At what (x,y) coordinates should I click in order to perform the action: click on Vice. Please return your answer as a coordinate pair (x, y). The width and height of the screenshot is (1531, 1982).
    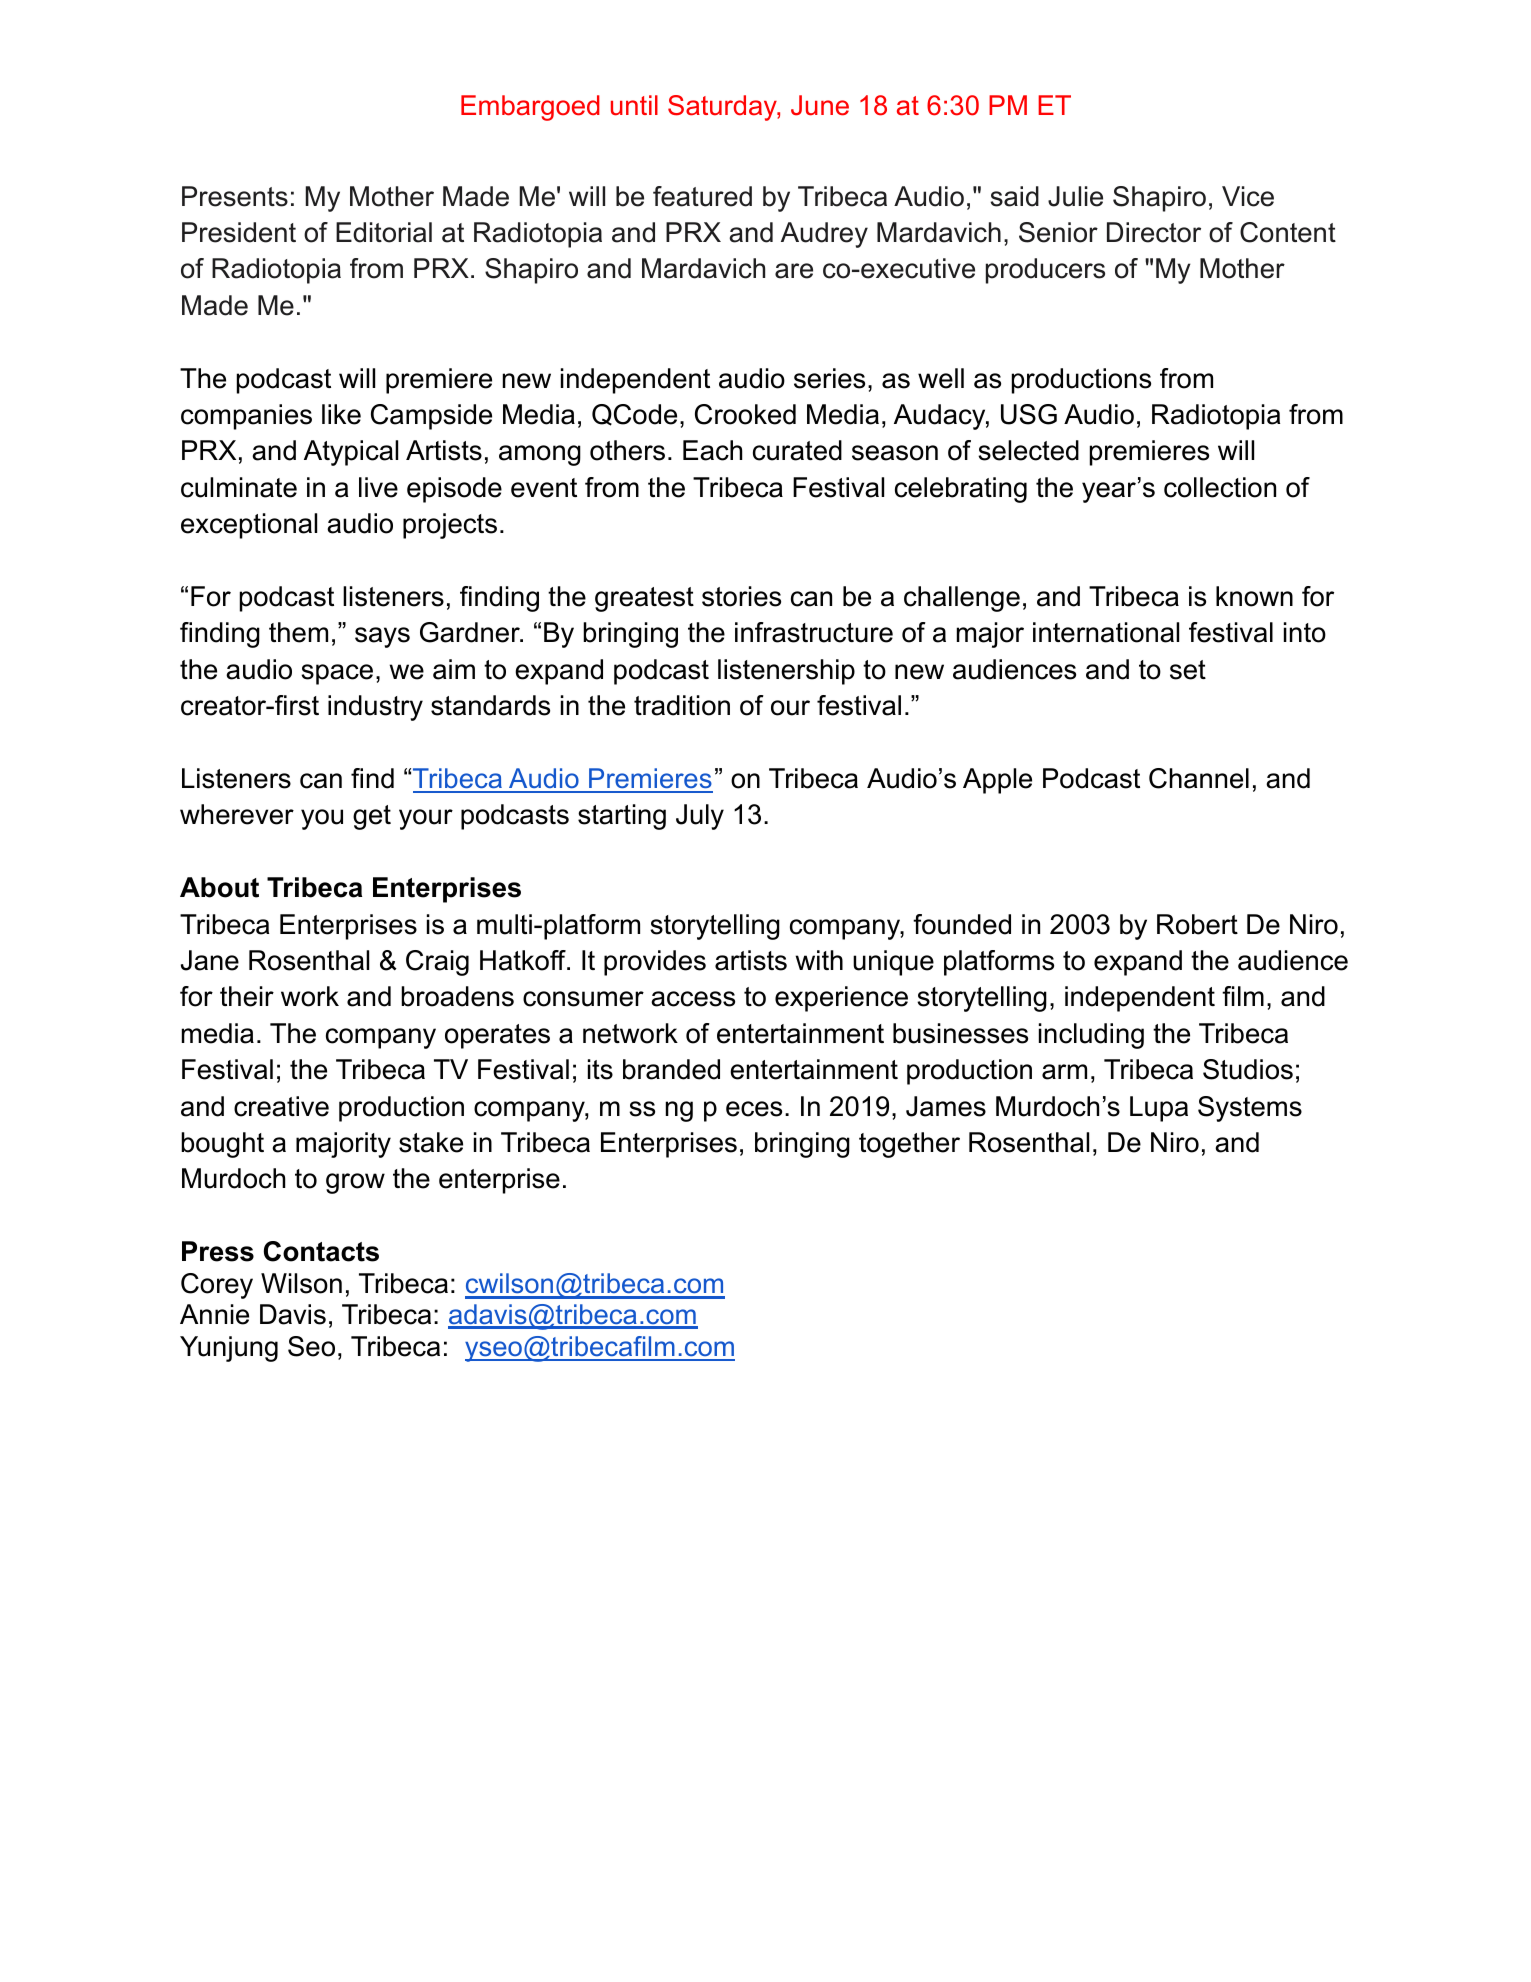
    Looking at the image, I should click on (1248, 196).
